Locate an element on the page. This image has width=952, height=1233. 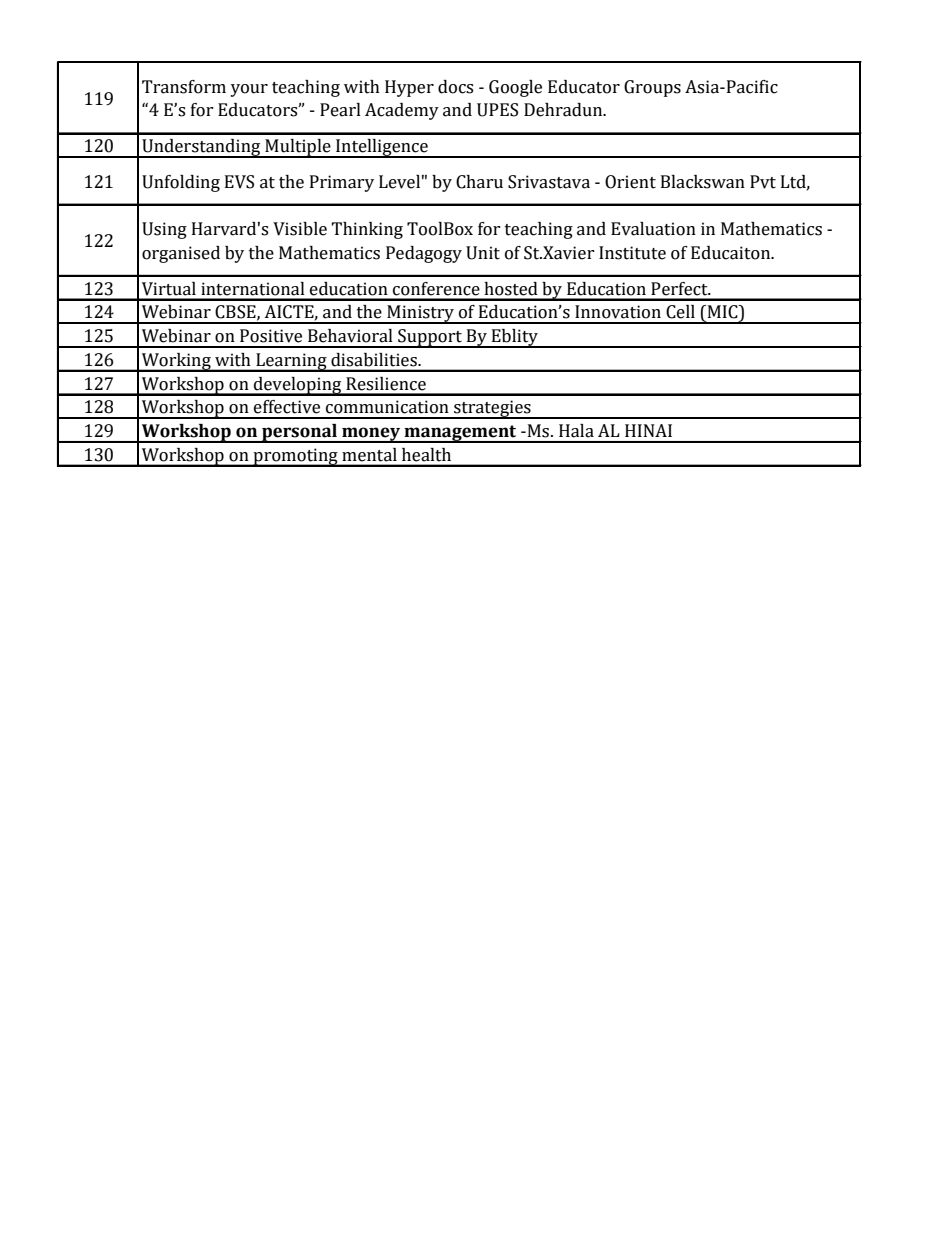
your is located at coordinates (249, 90).
